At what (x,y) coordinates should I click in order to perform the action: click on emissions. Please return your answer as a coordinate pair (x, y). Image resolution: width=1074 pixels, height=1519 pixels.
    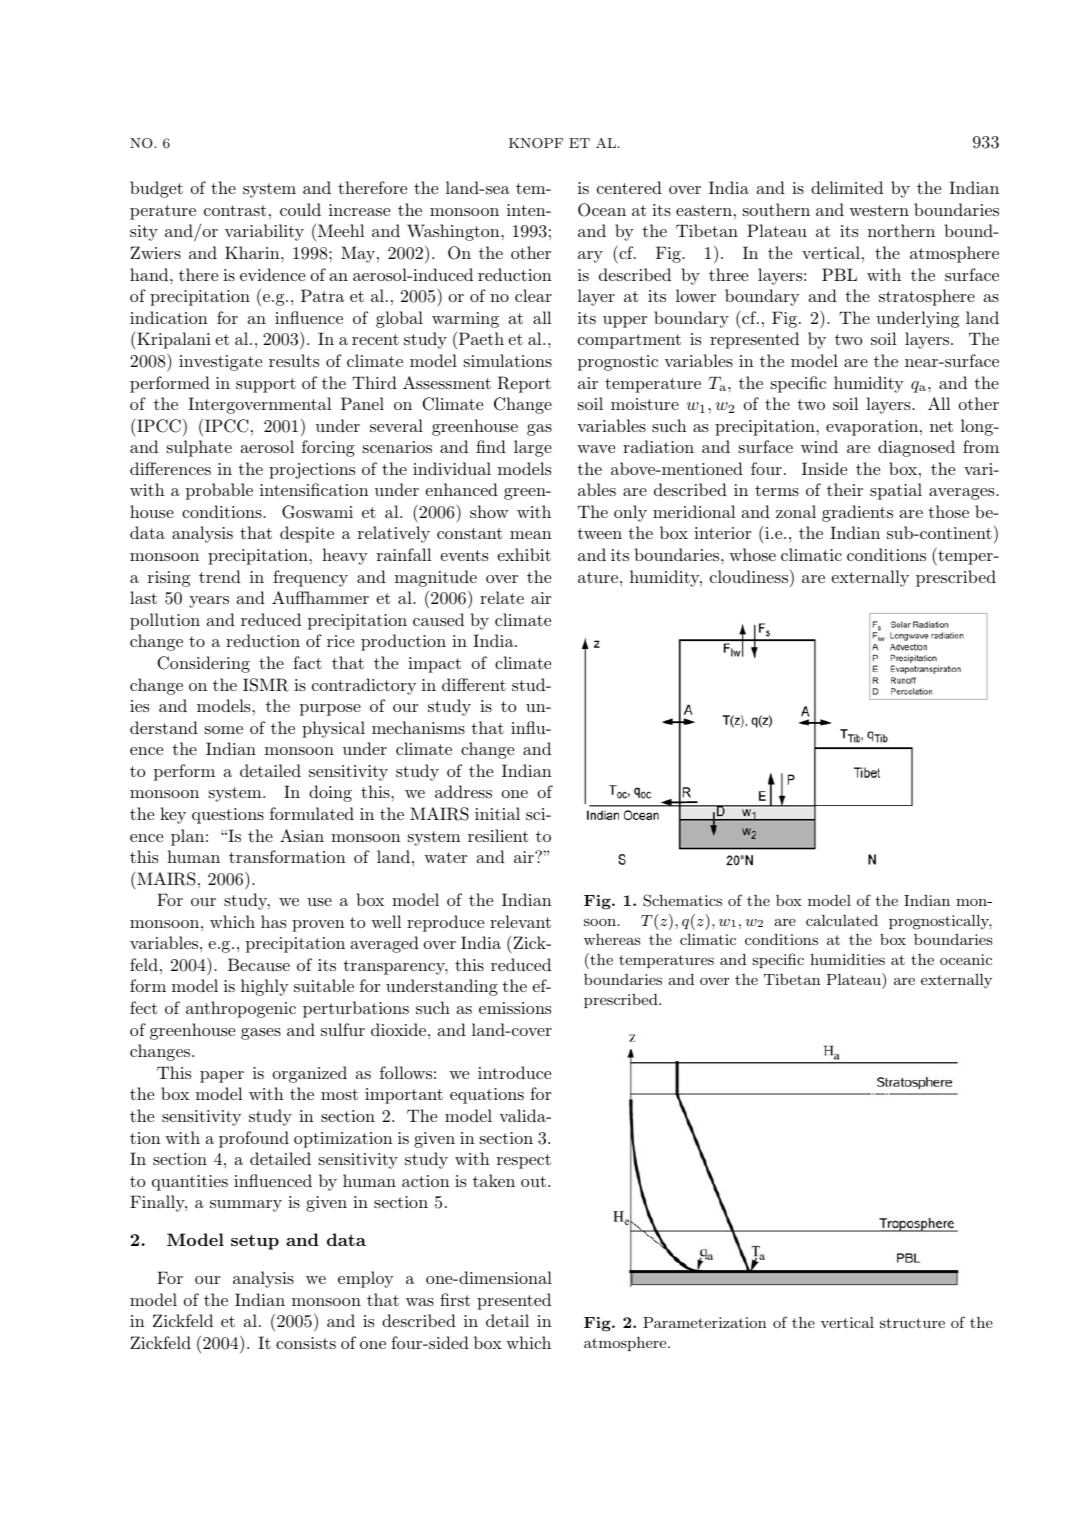
    Looking at the image, I should click on (515, 1008).
